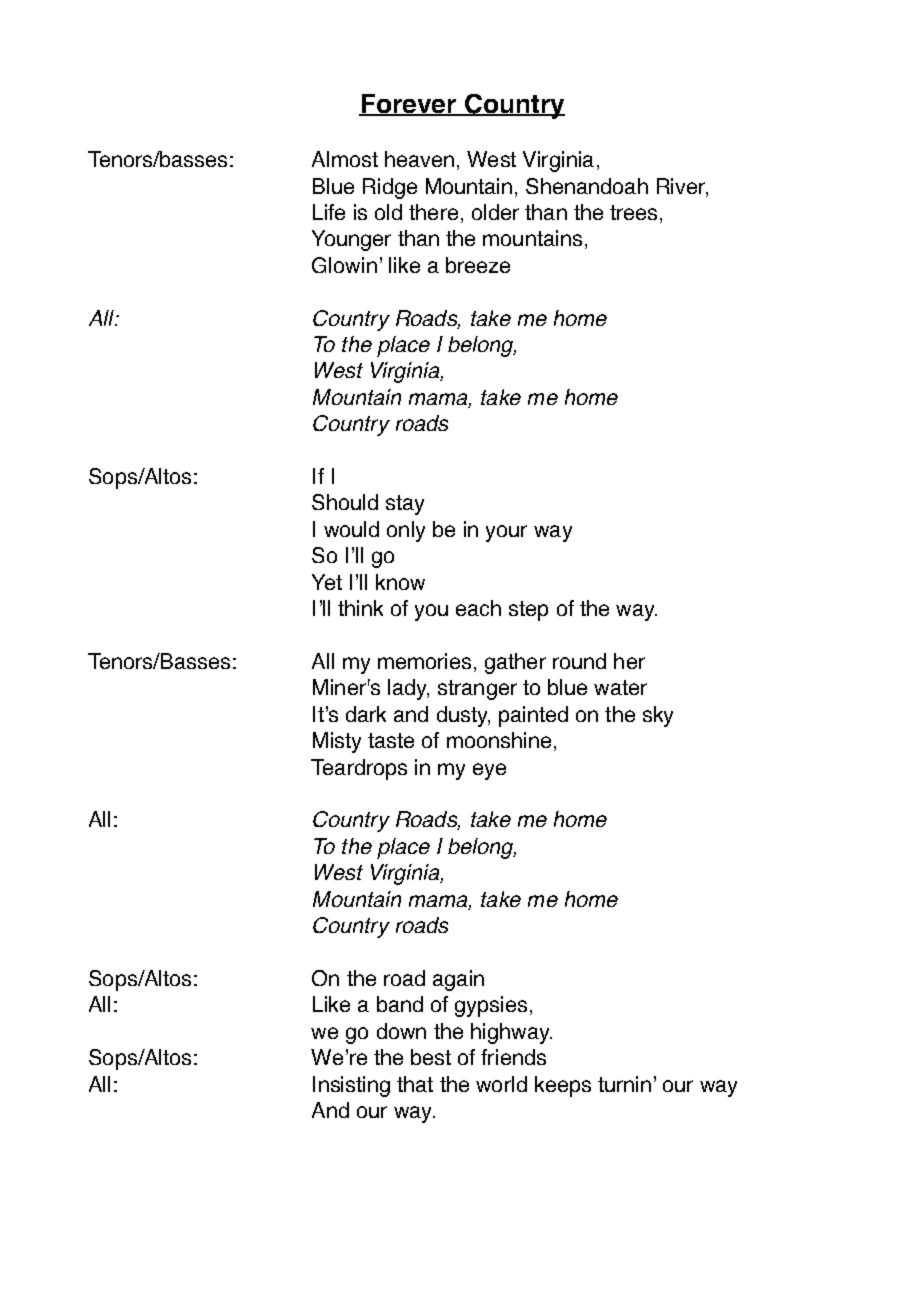  I want to click on Insisting, so click(351, 1086).
